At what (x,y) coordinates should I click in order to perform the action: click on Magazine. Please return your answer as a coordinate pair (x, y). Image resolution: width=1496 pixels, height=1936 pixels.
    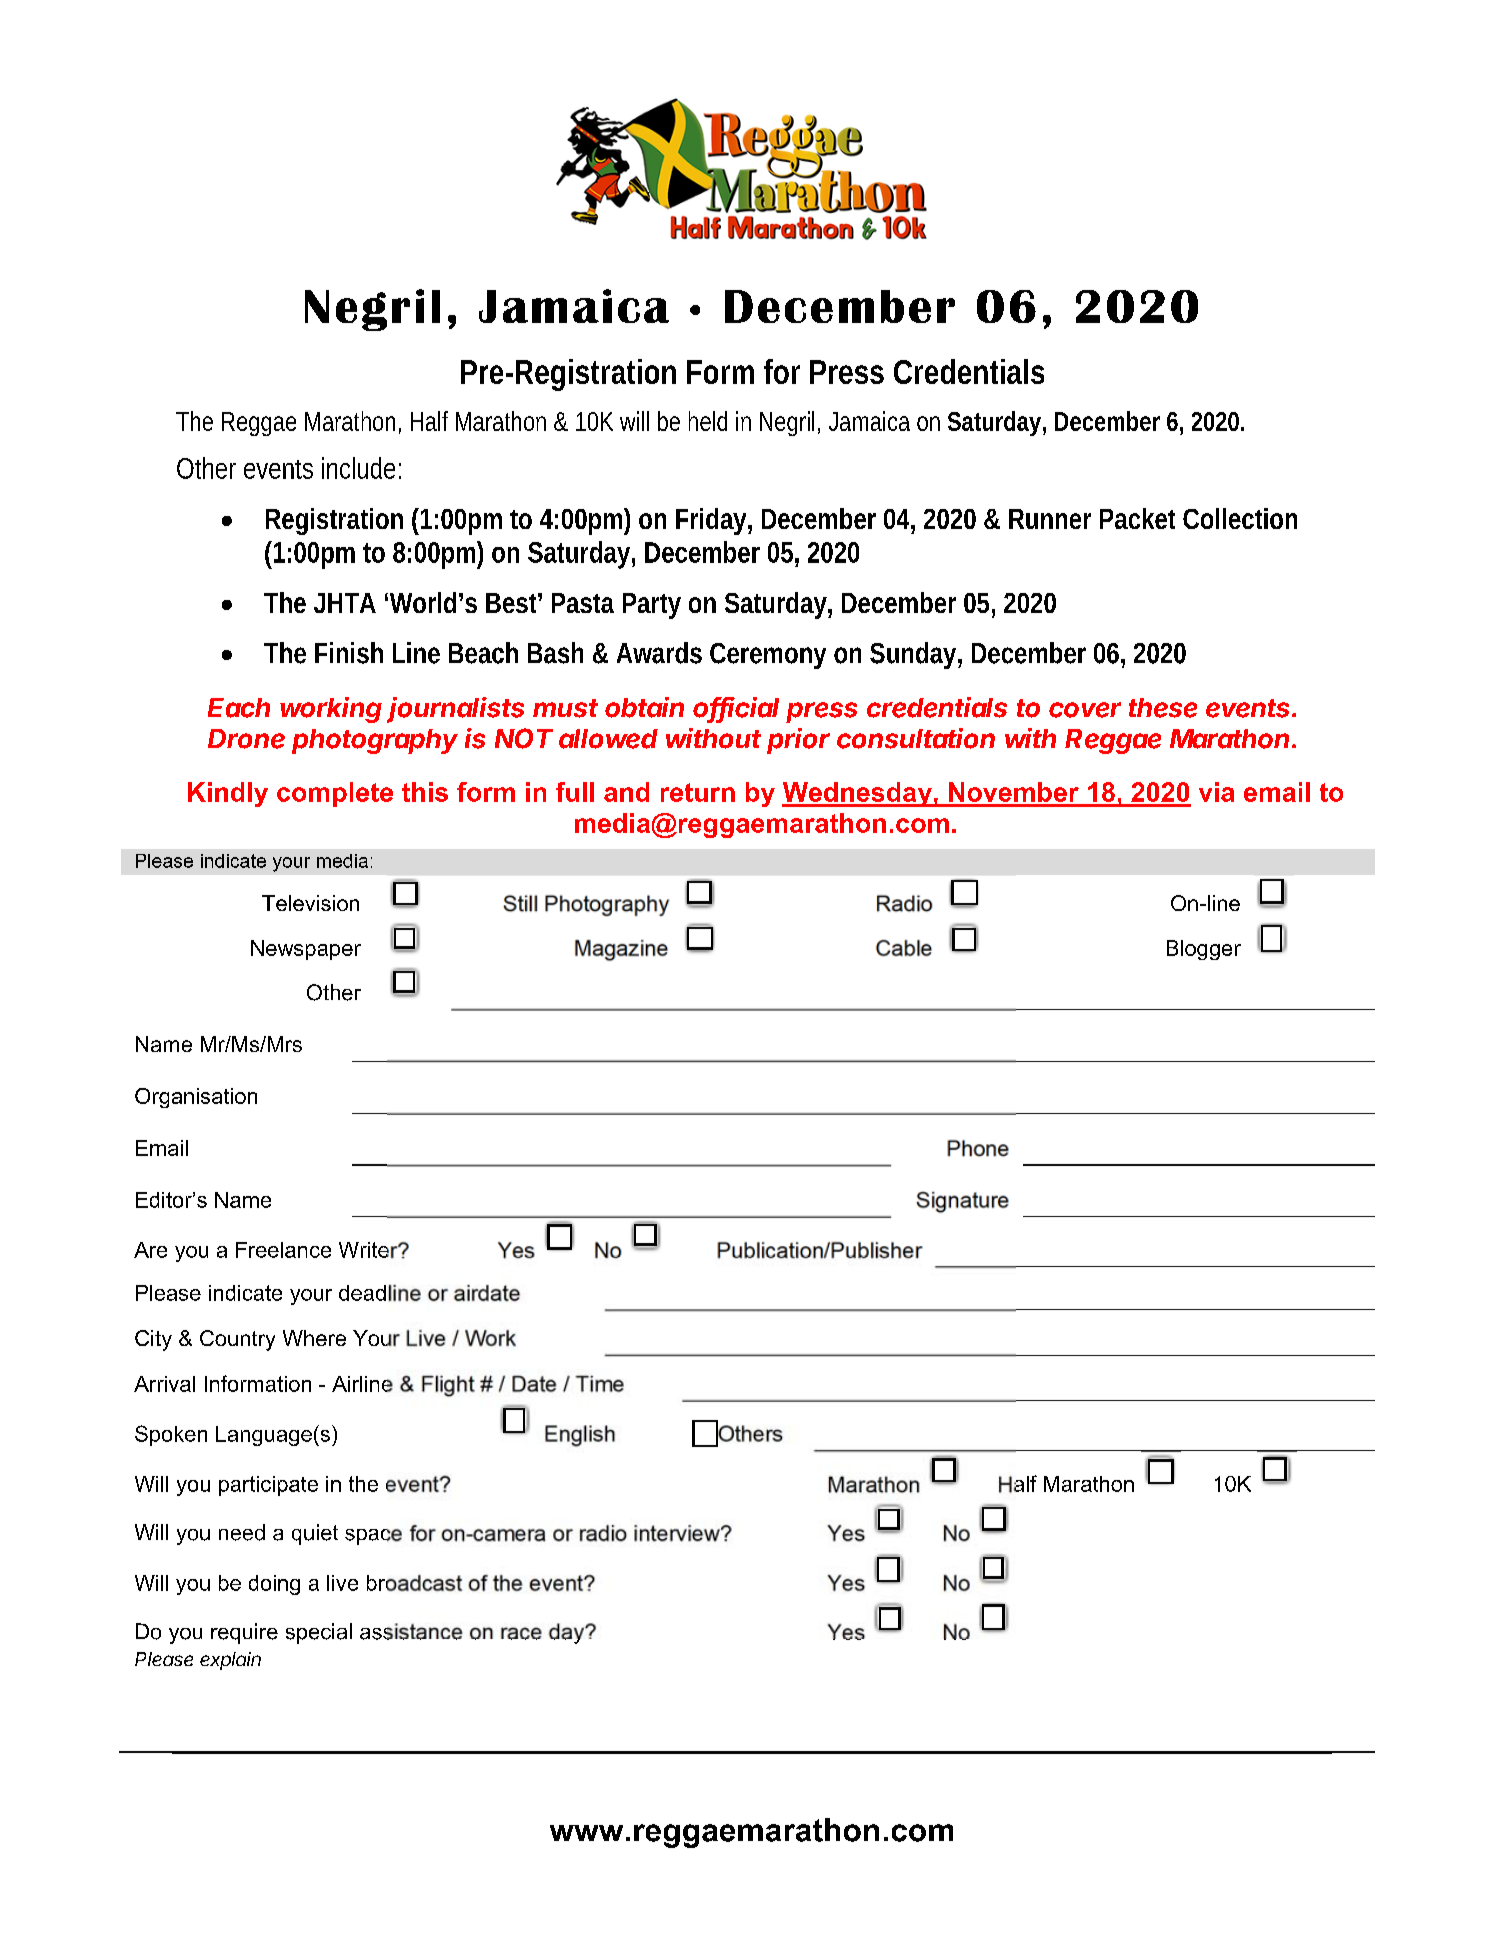
    Looking at the image, I should click on (621, 950).
